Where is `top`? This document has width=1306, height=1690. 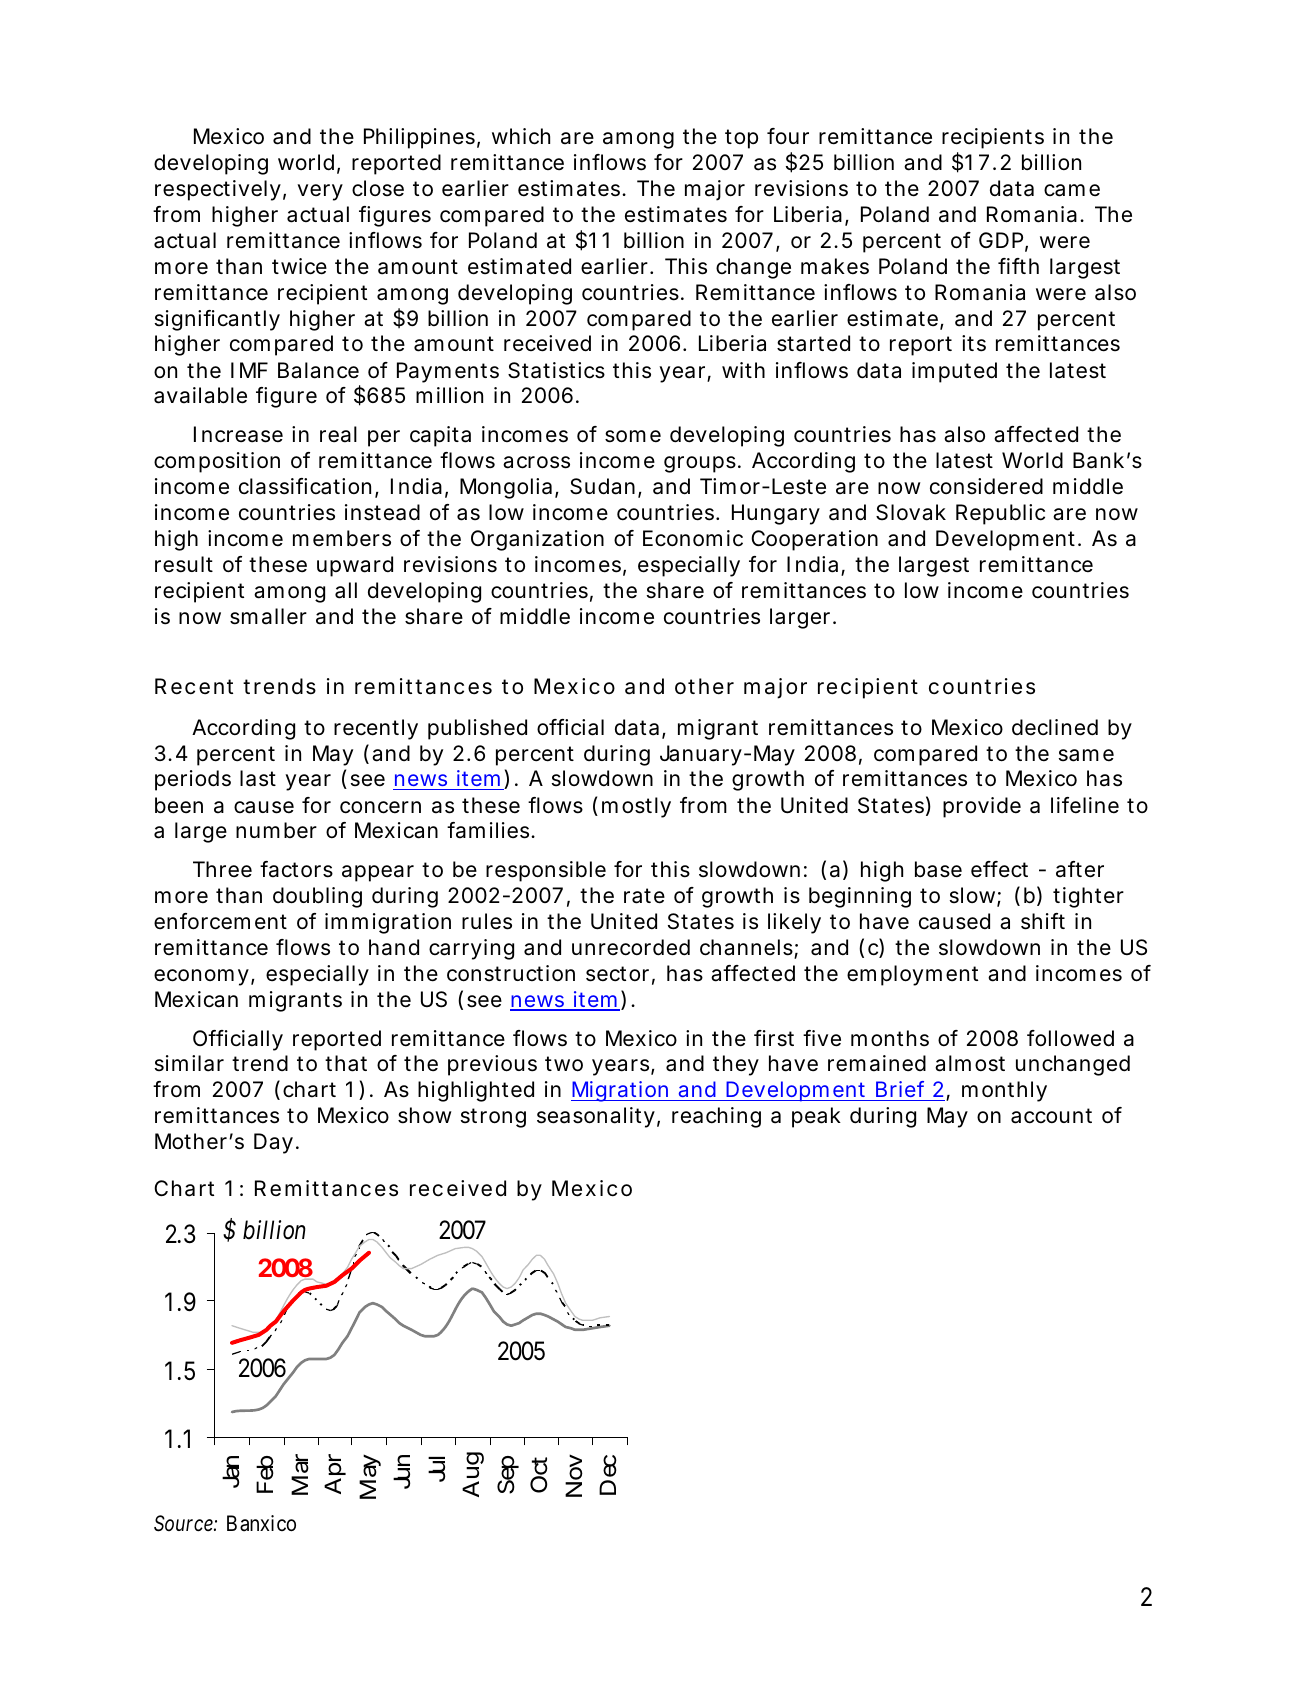
top is located at coordinates (741, 139).
